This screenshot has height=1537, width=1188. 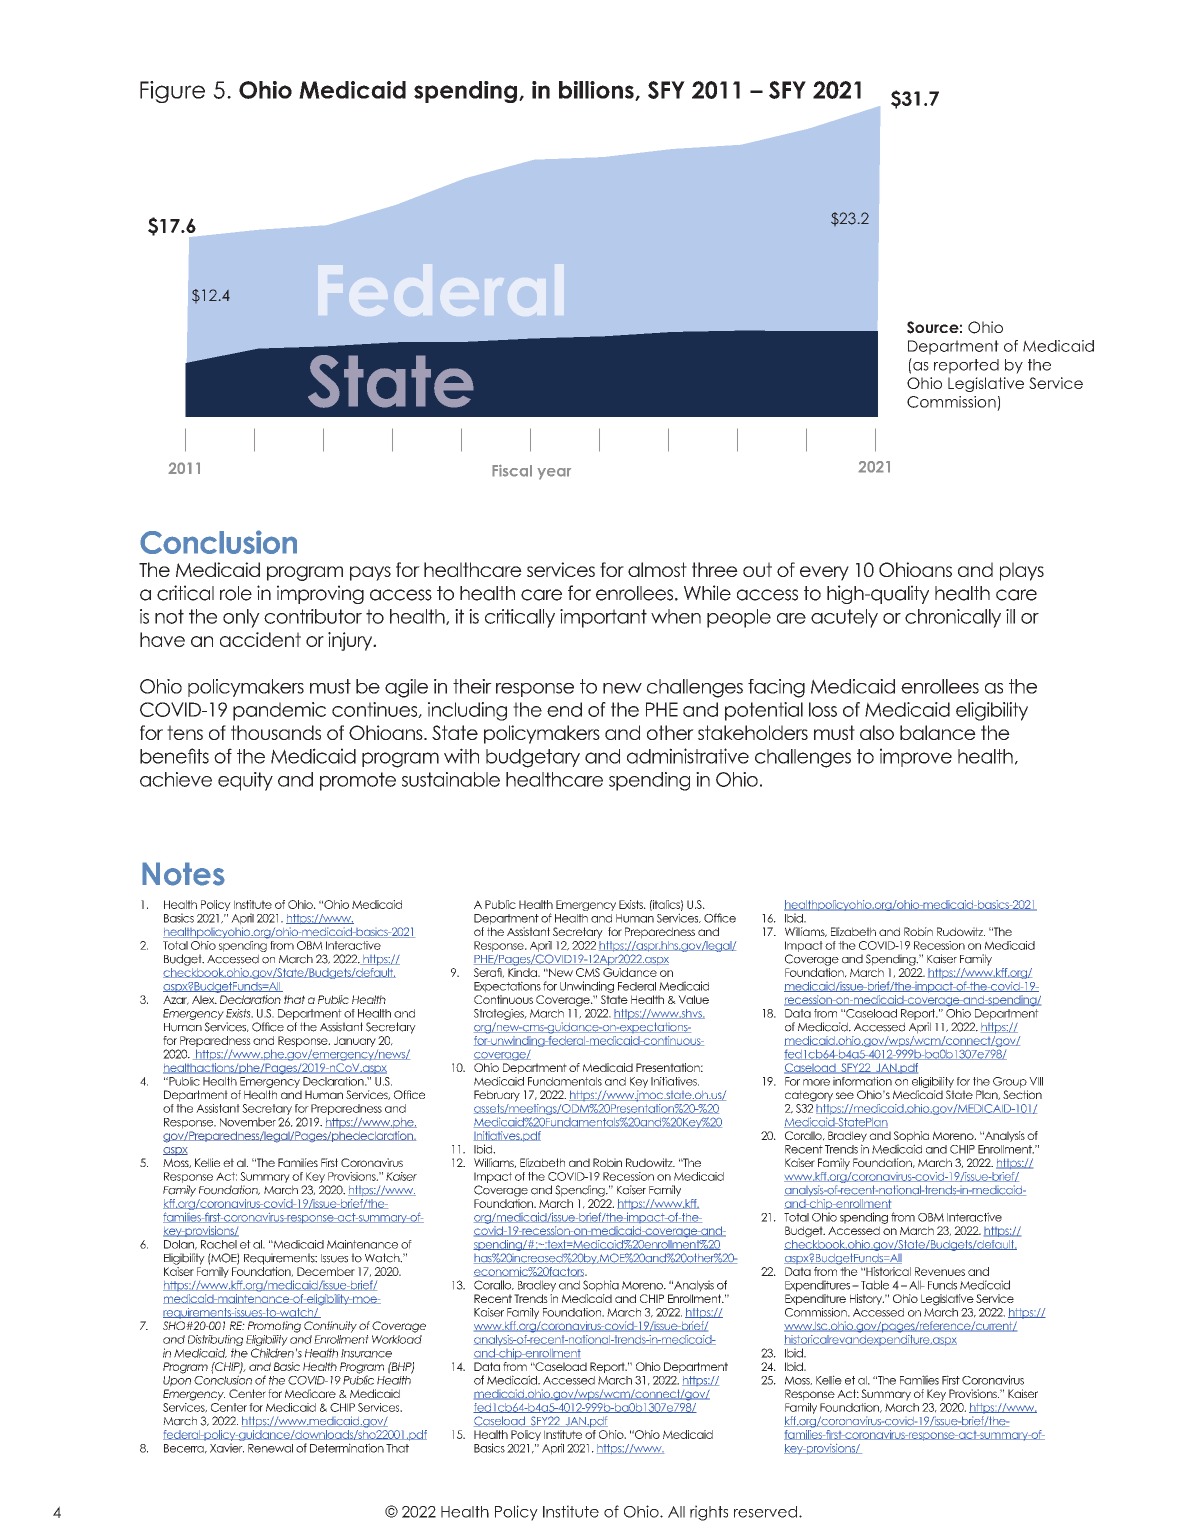 What do you see at coordinates (270, 1448) in the screenshot?
I see `Renewal` at bounding box center [270, 1448].
